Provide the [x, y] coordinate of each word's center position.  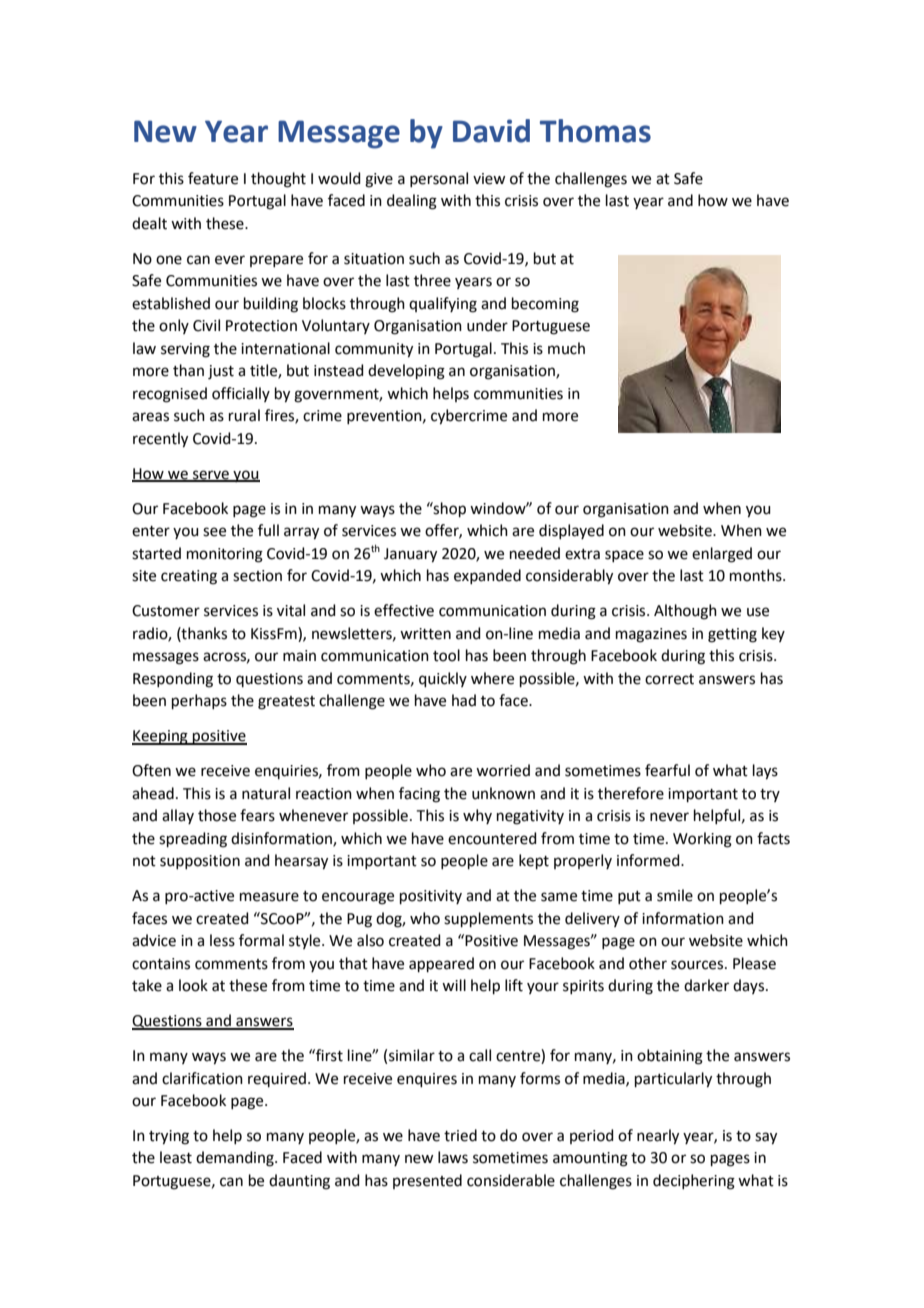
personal [439, 179]
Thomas [595, 131]
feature [213, 178]
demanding [236, 1159]
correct [669, 679]
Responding [173, 680]
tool [446, 655]
